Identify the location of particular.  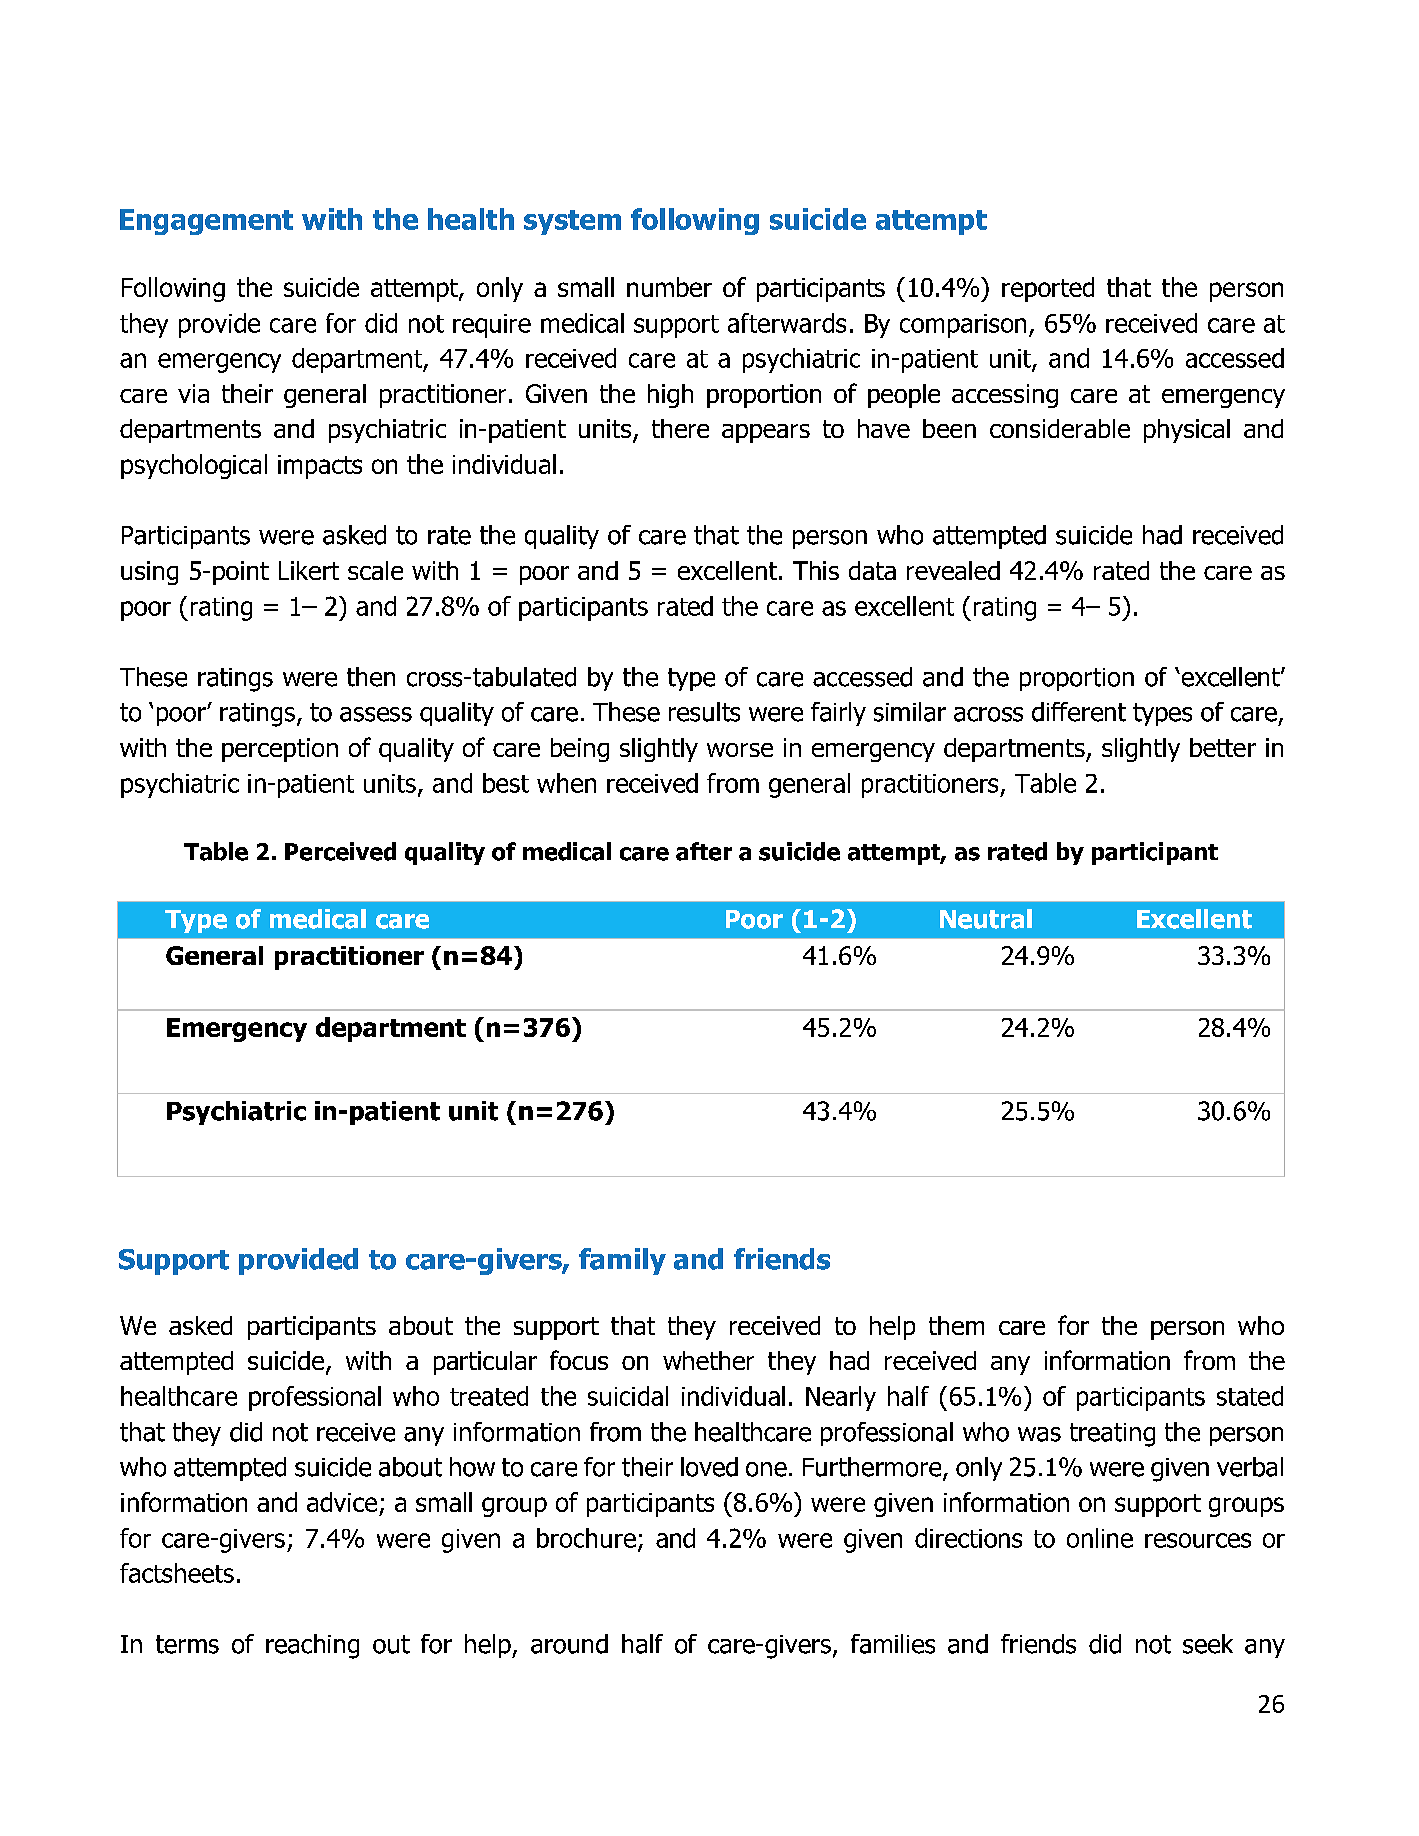
(485, 1363).
